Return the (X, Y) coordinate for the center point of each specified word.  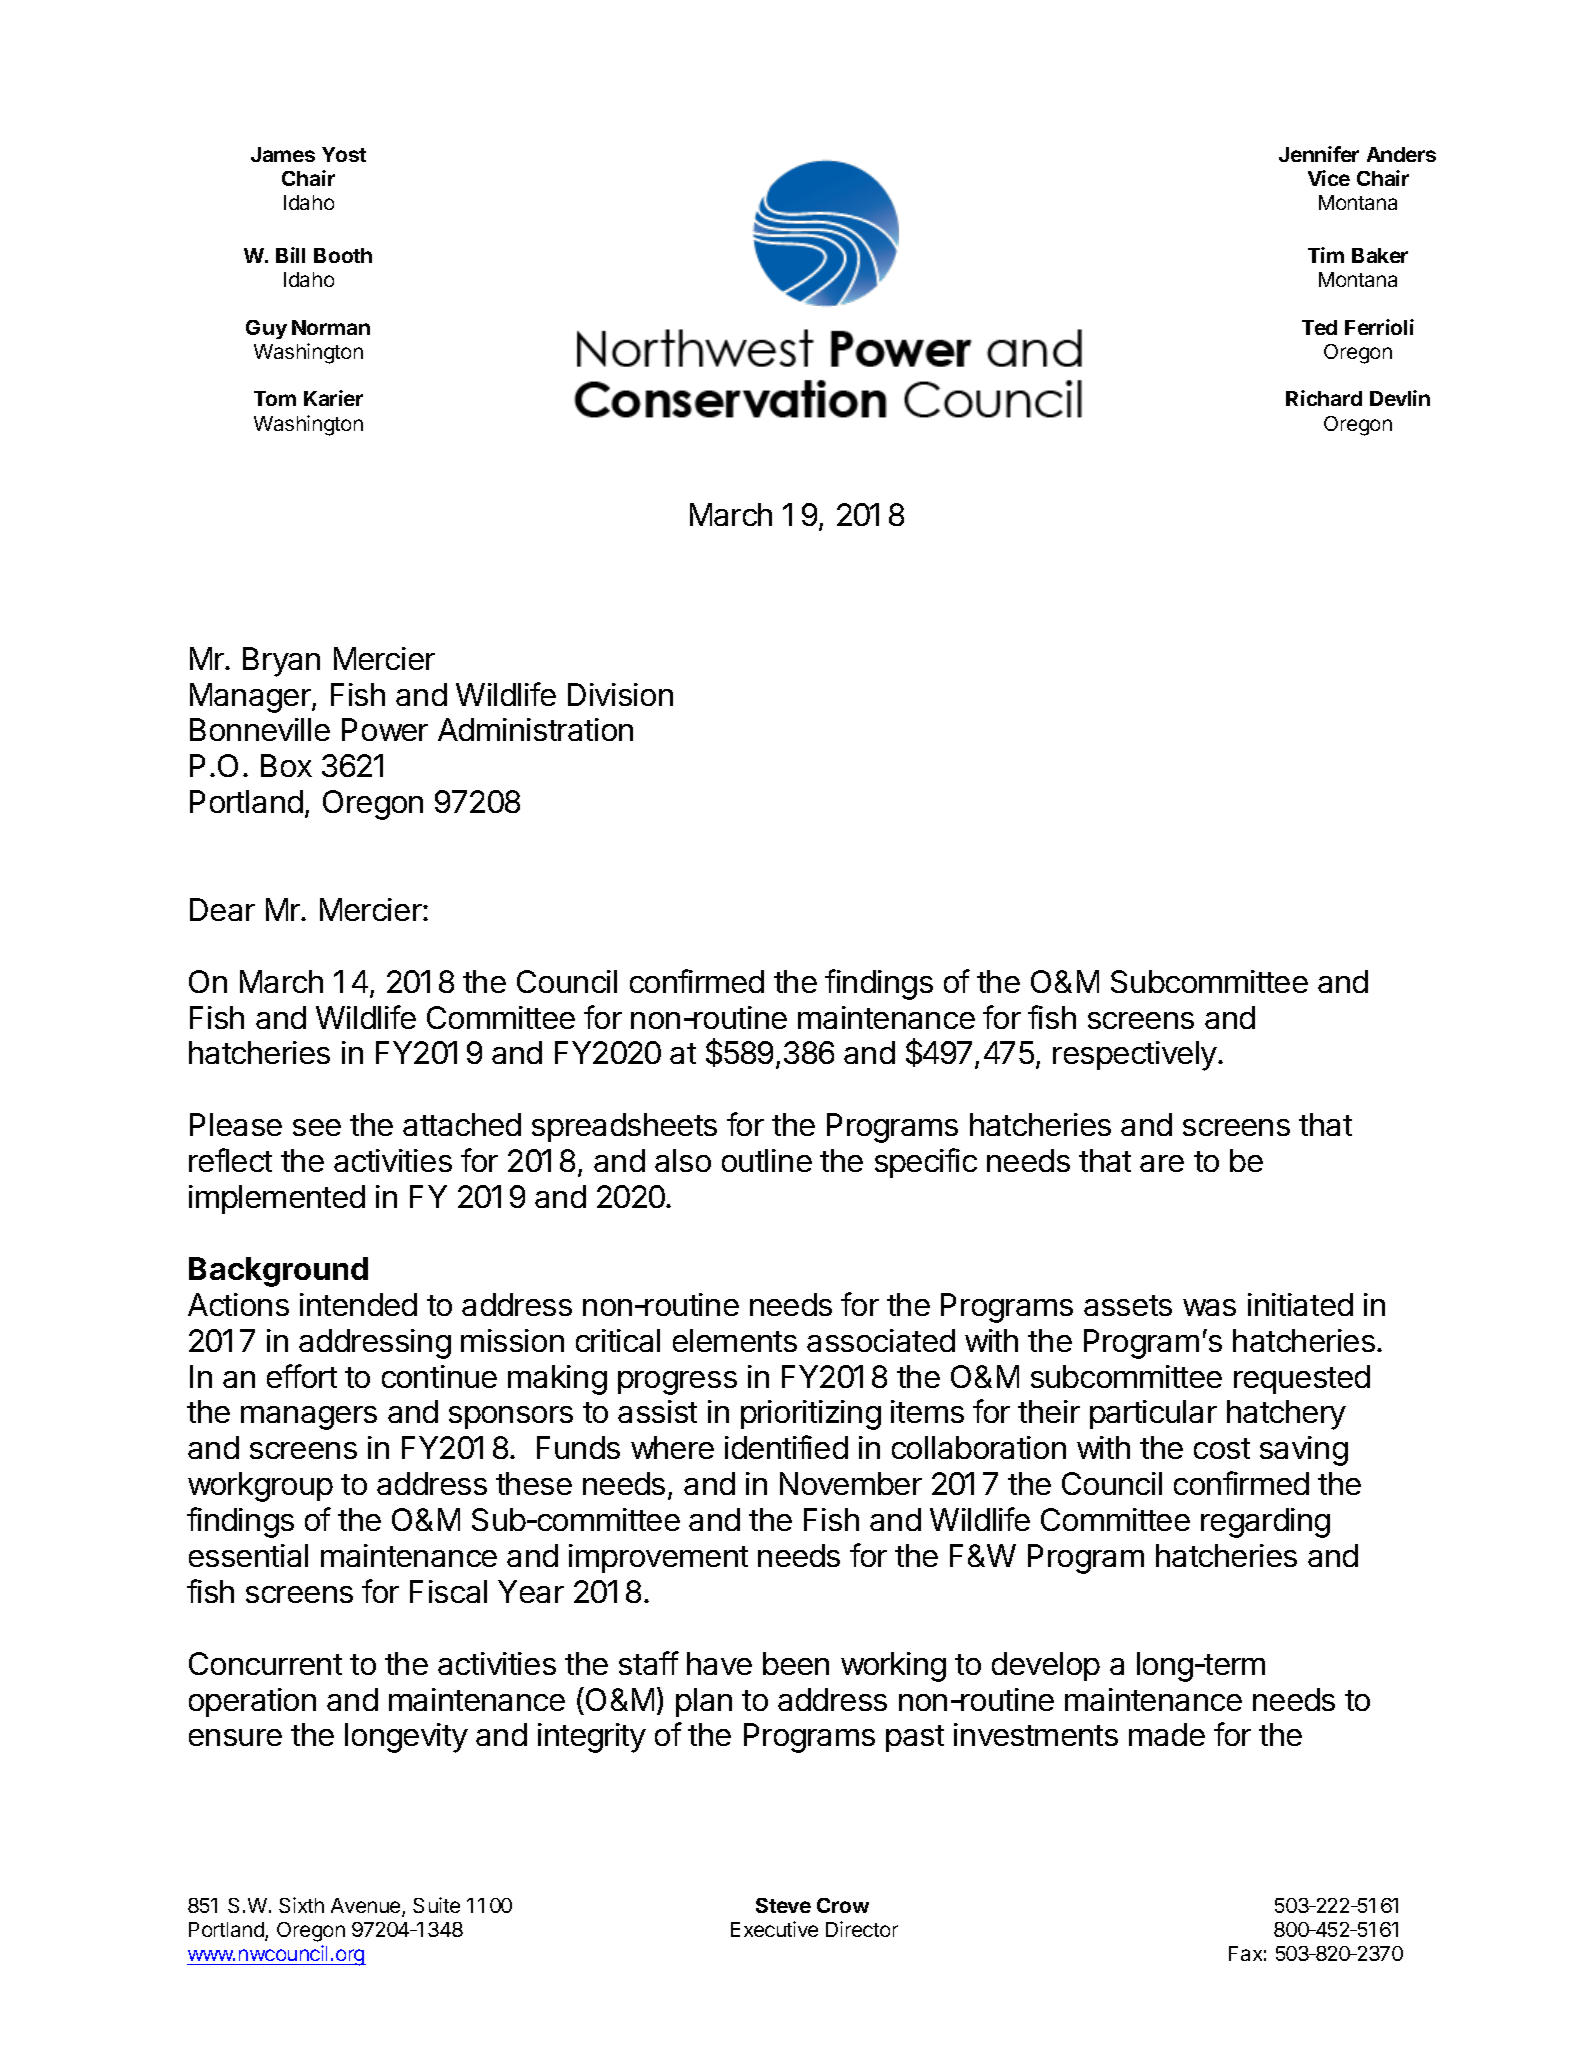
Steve (783, 1905)
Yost (344, 154)
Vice (1329, 178)
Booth (343, 255)
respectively (1136, 1056)
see (317, 1127)
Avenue (367, 1907)
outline (767, 1160)
